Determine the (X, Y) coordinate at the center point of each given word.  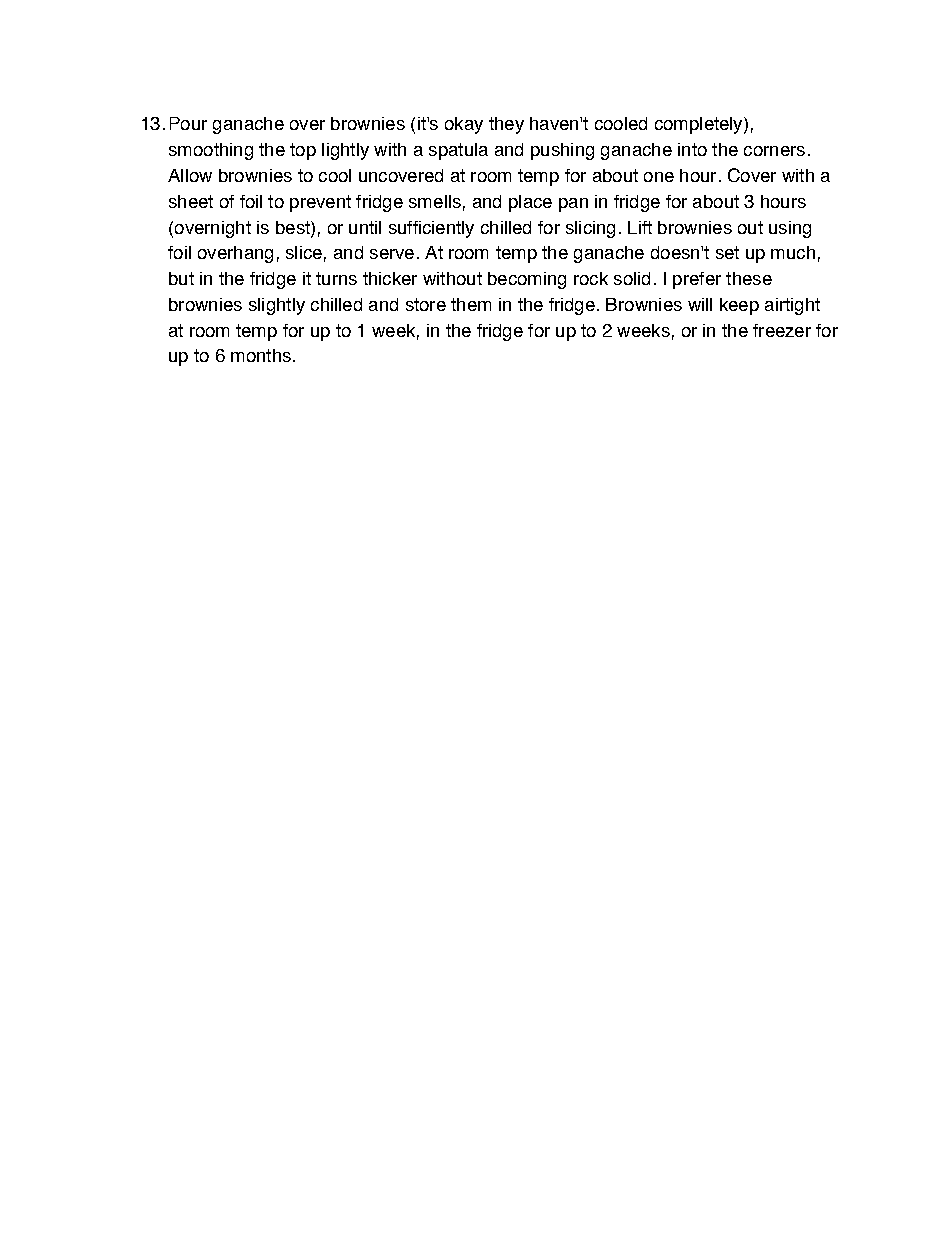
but (181, 278)
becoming (527, 280)
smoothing (211, 151)
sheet (191, 201)
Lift (640, 227)
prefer (697, 280)
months (261, 355)
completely (700, 125)
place (530, 203)
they (506, 125)
